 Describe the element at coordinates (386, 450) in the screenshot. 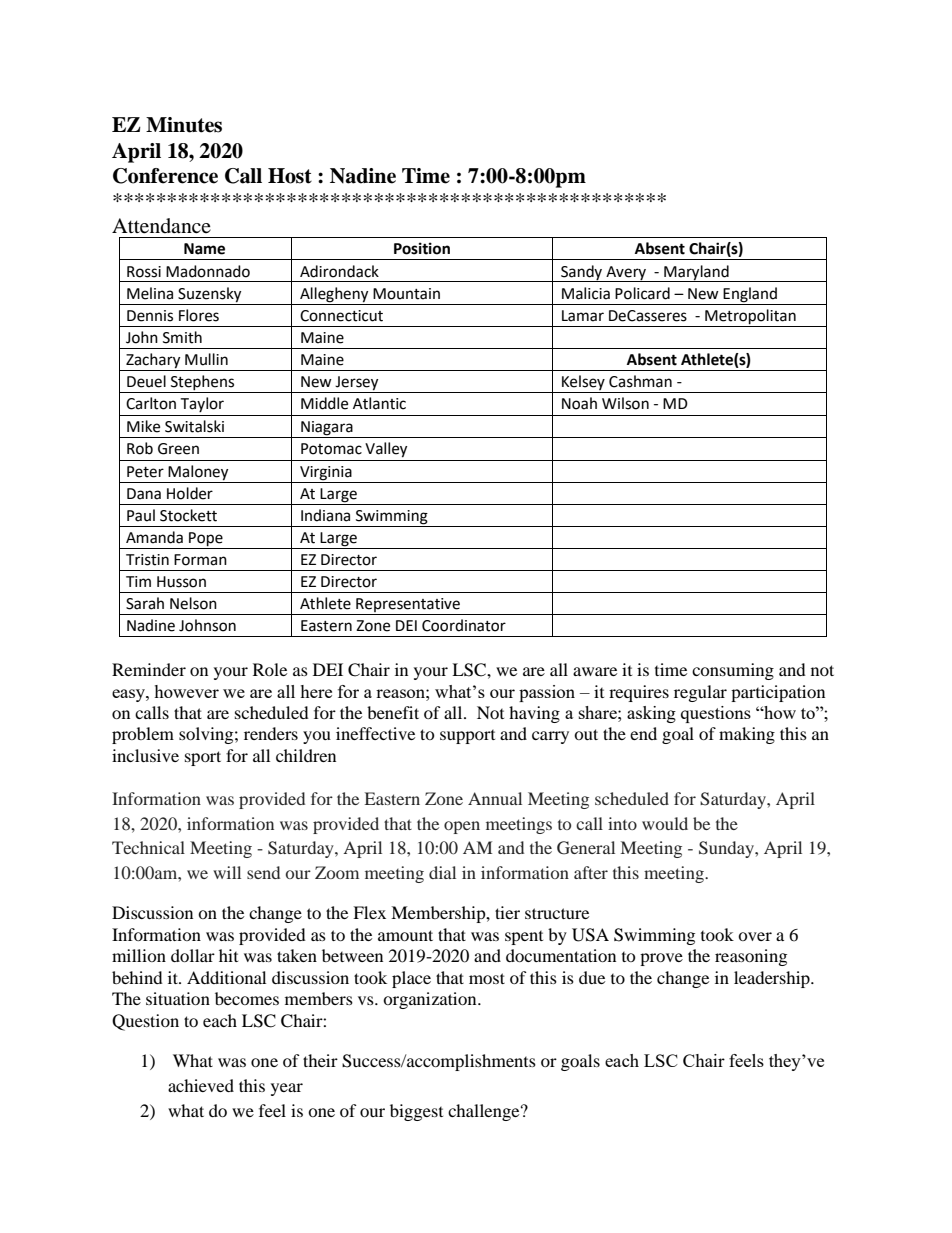

I see `Valley` at that location.
